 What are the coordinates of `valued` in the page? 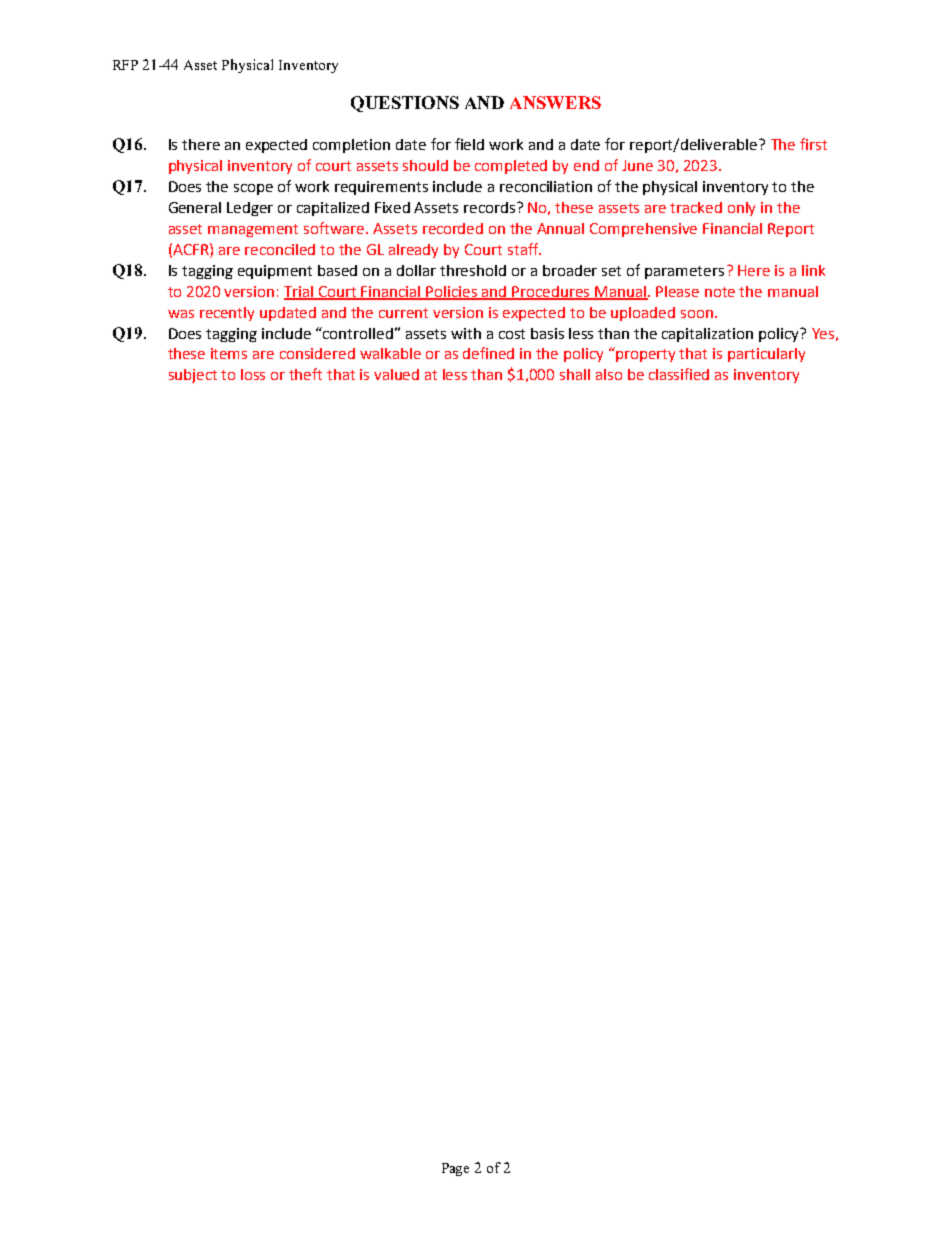 It's located at (396, 374).
